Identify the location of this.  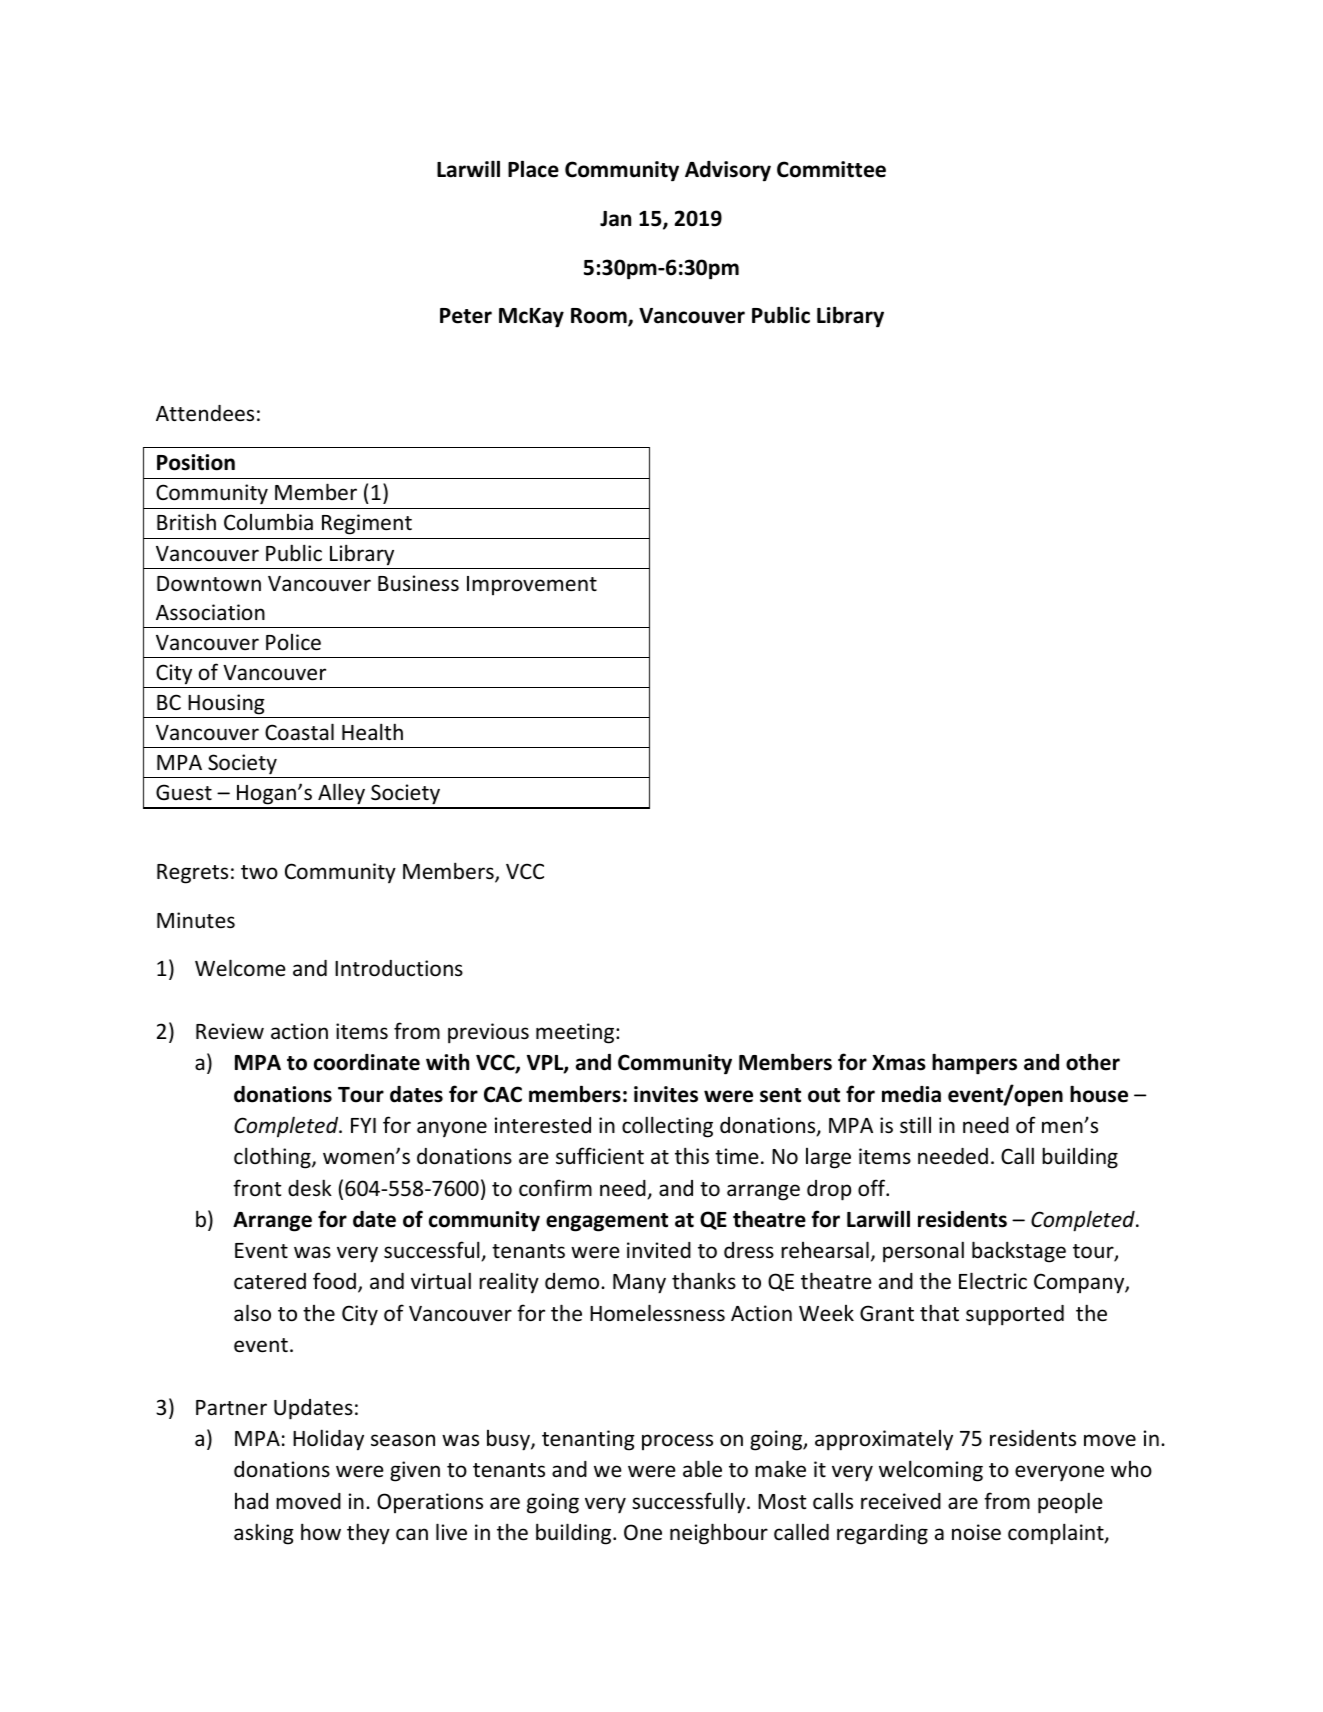
(692, 1156).
